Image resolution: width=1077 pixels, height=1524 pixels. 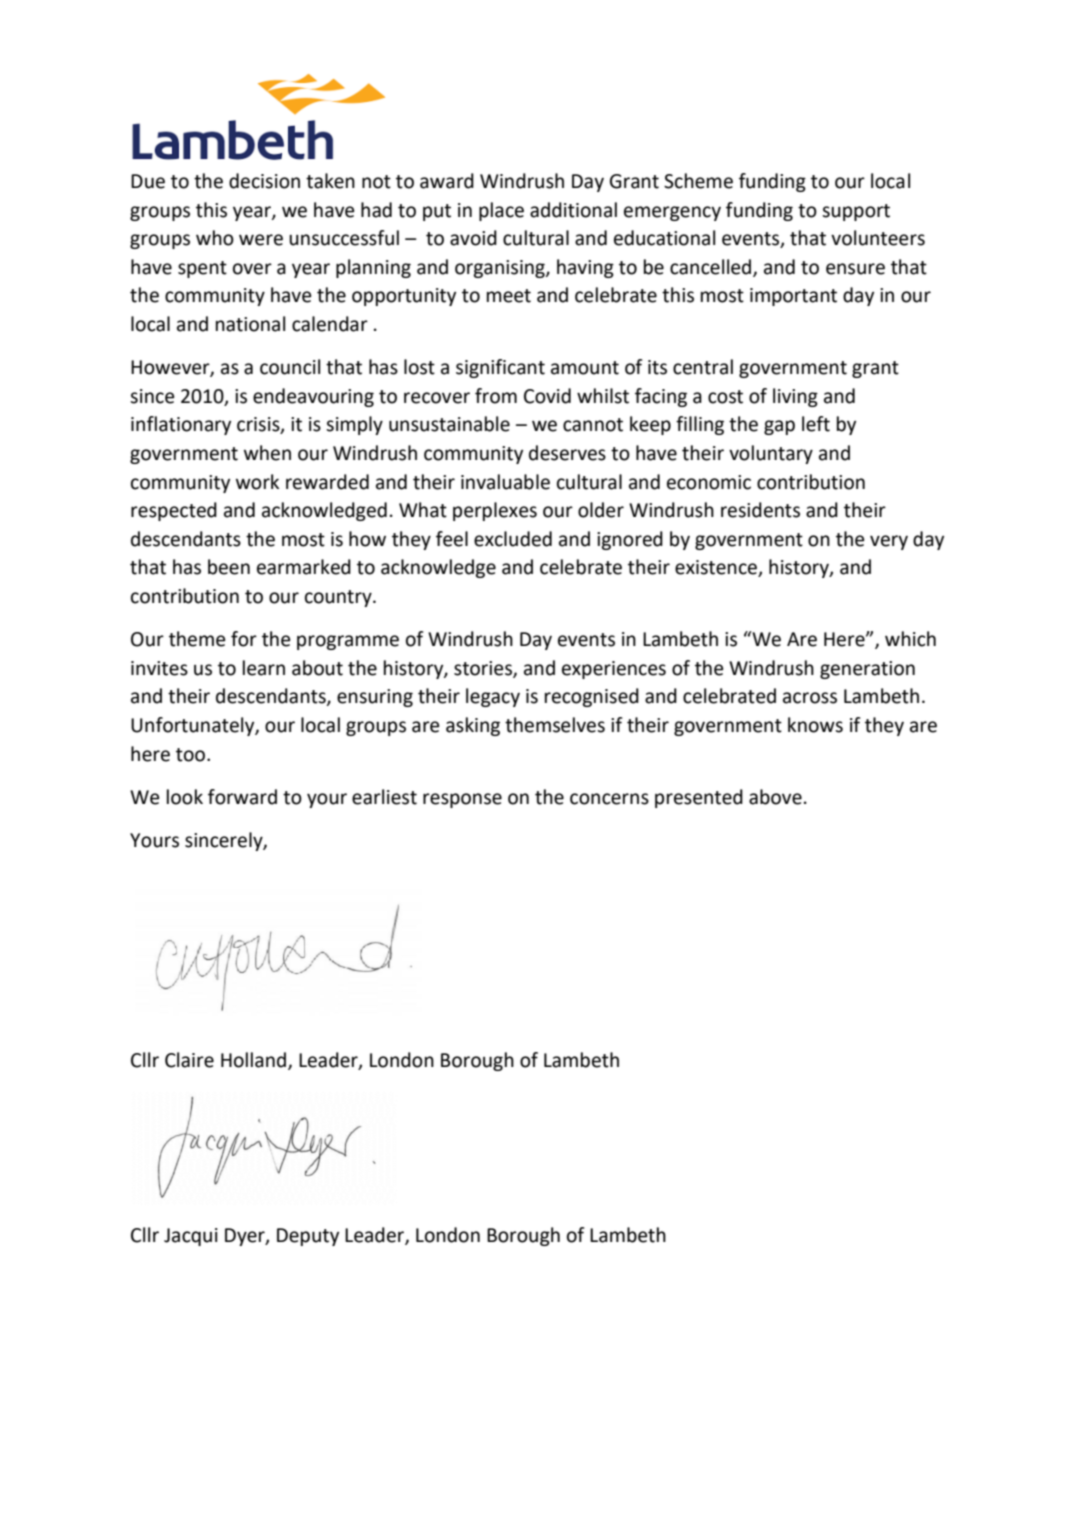 I want to click on support, so click(x=856, y=212).
